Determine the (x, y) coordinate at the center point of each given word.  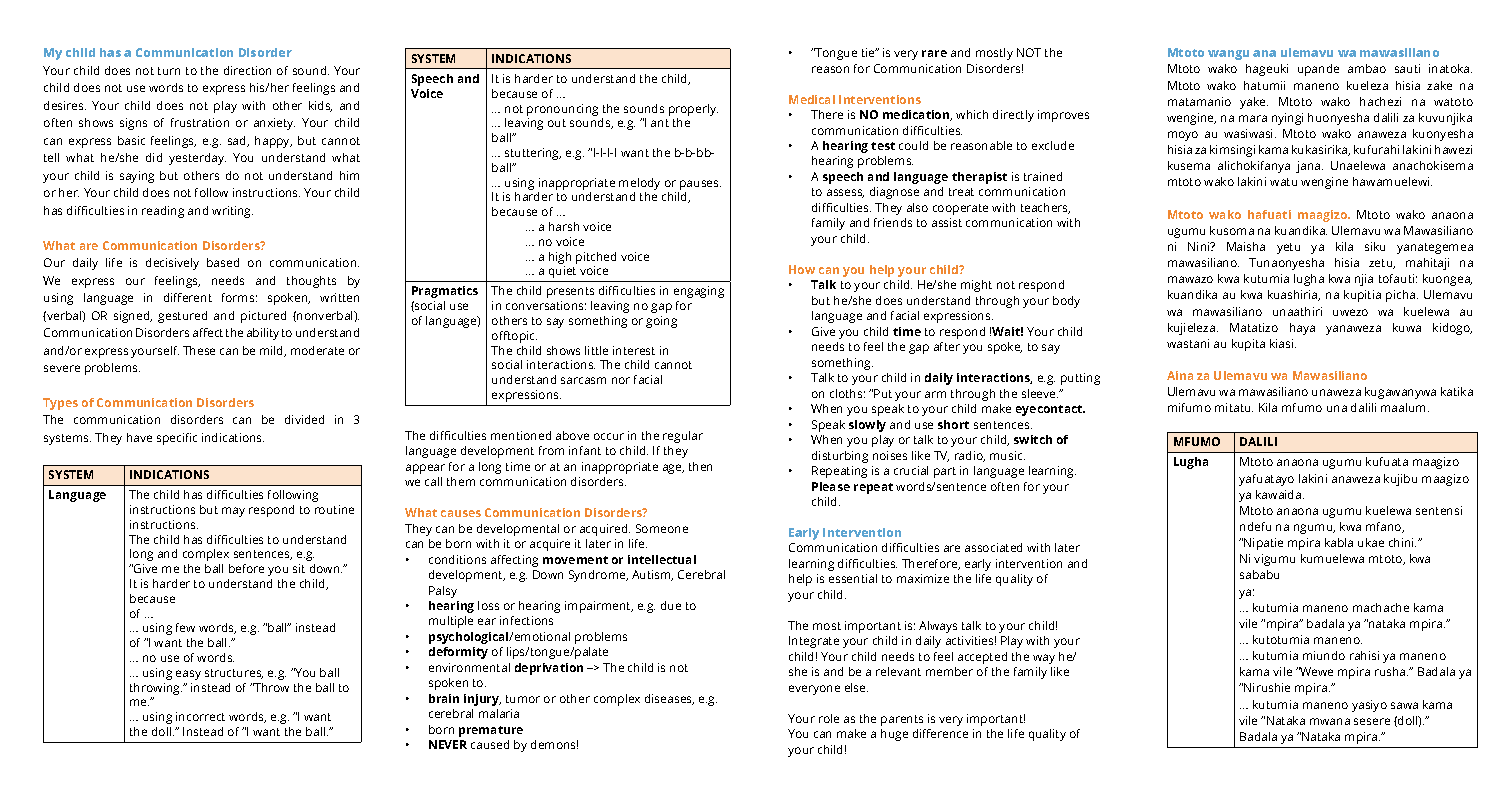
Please (831, 486)
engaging (699, 292)
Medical (812, 99)
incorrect (200, 716)
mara (1253, 118)
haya (1302, 329)
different (188, 297)
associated (993, 547)
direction (247, 70)
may (233, 512)
